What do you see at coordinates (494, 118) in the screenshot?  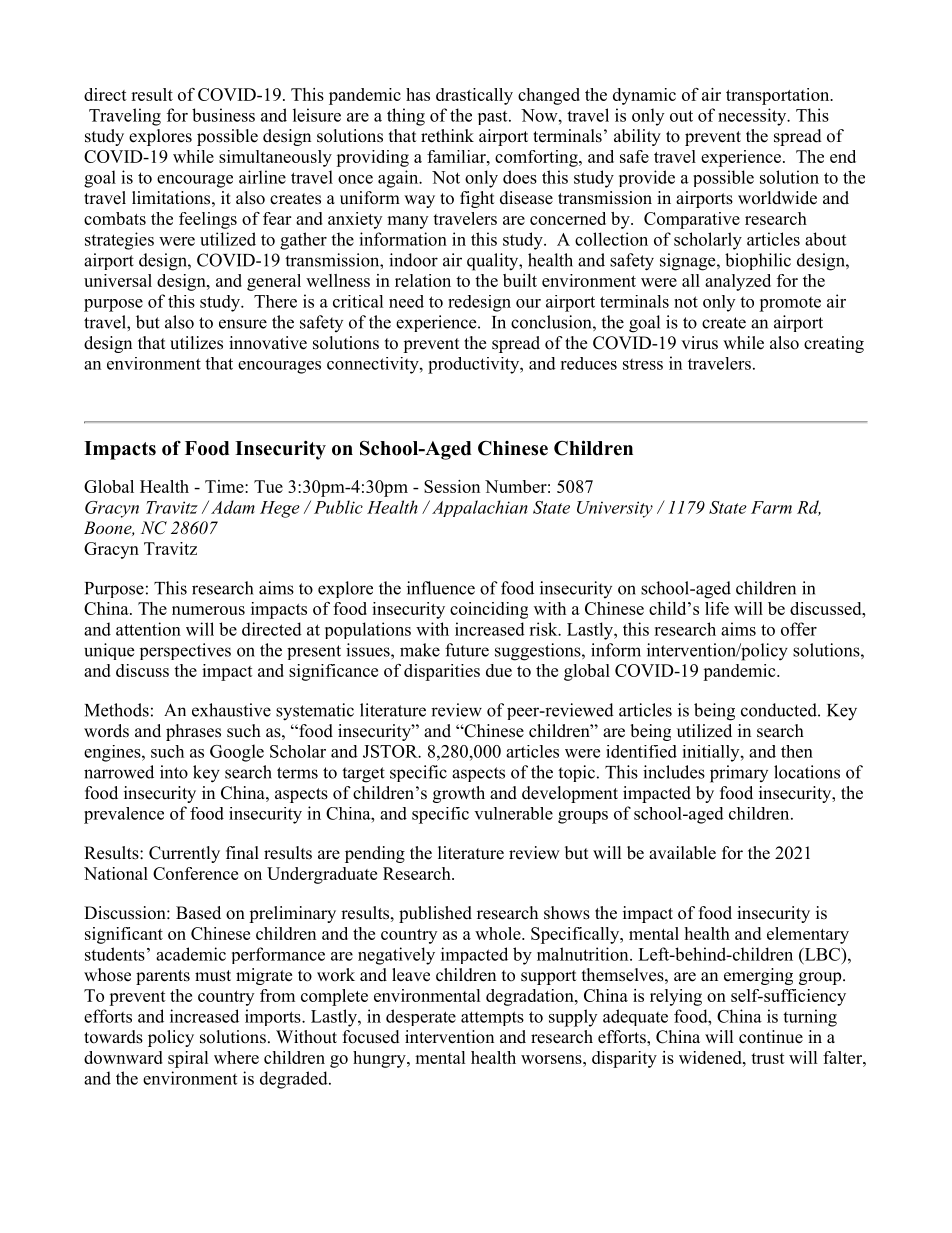 I see `past` at bounding box center [494, 118].
